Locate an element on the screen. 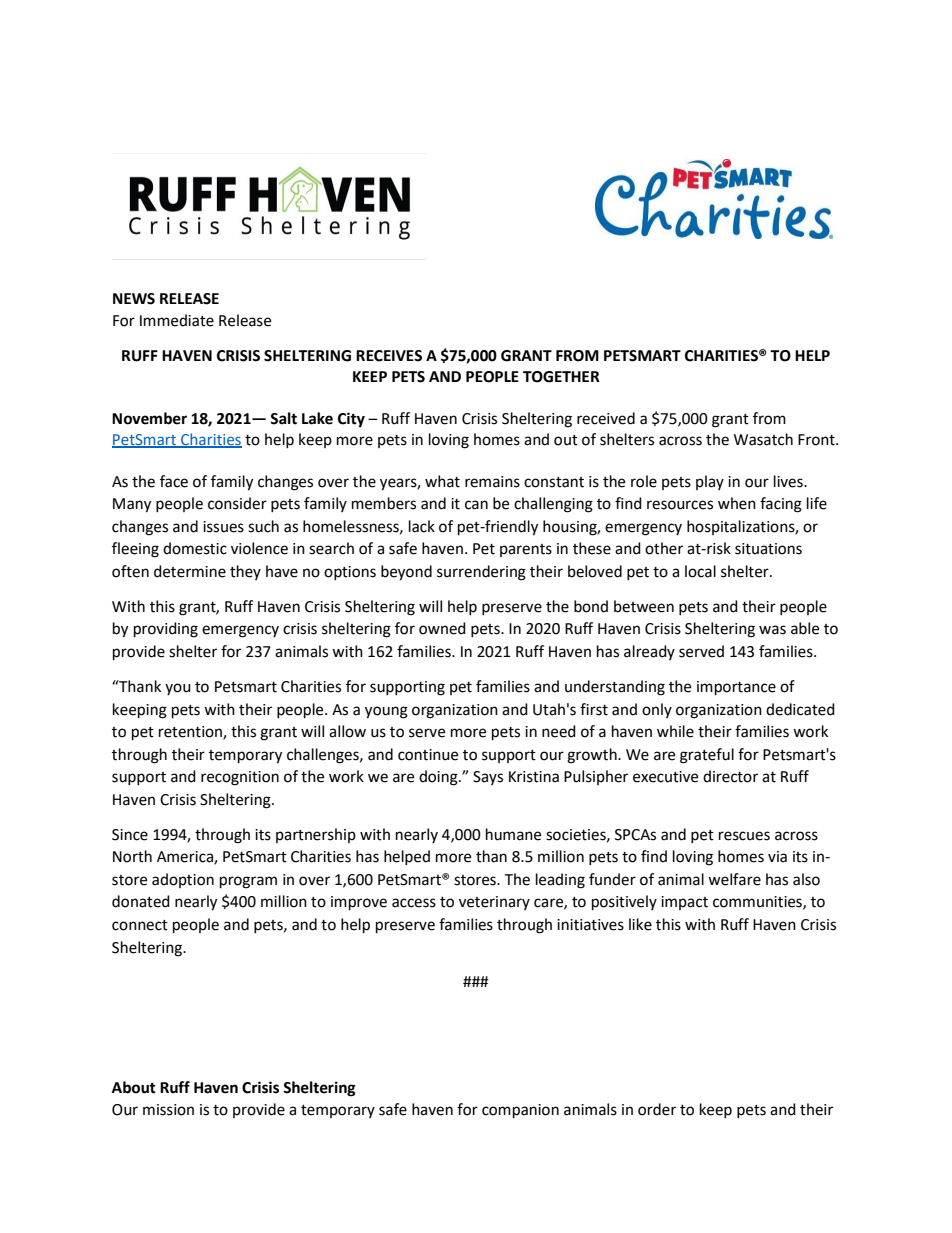  order is located at coordinates (657, 1109).
